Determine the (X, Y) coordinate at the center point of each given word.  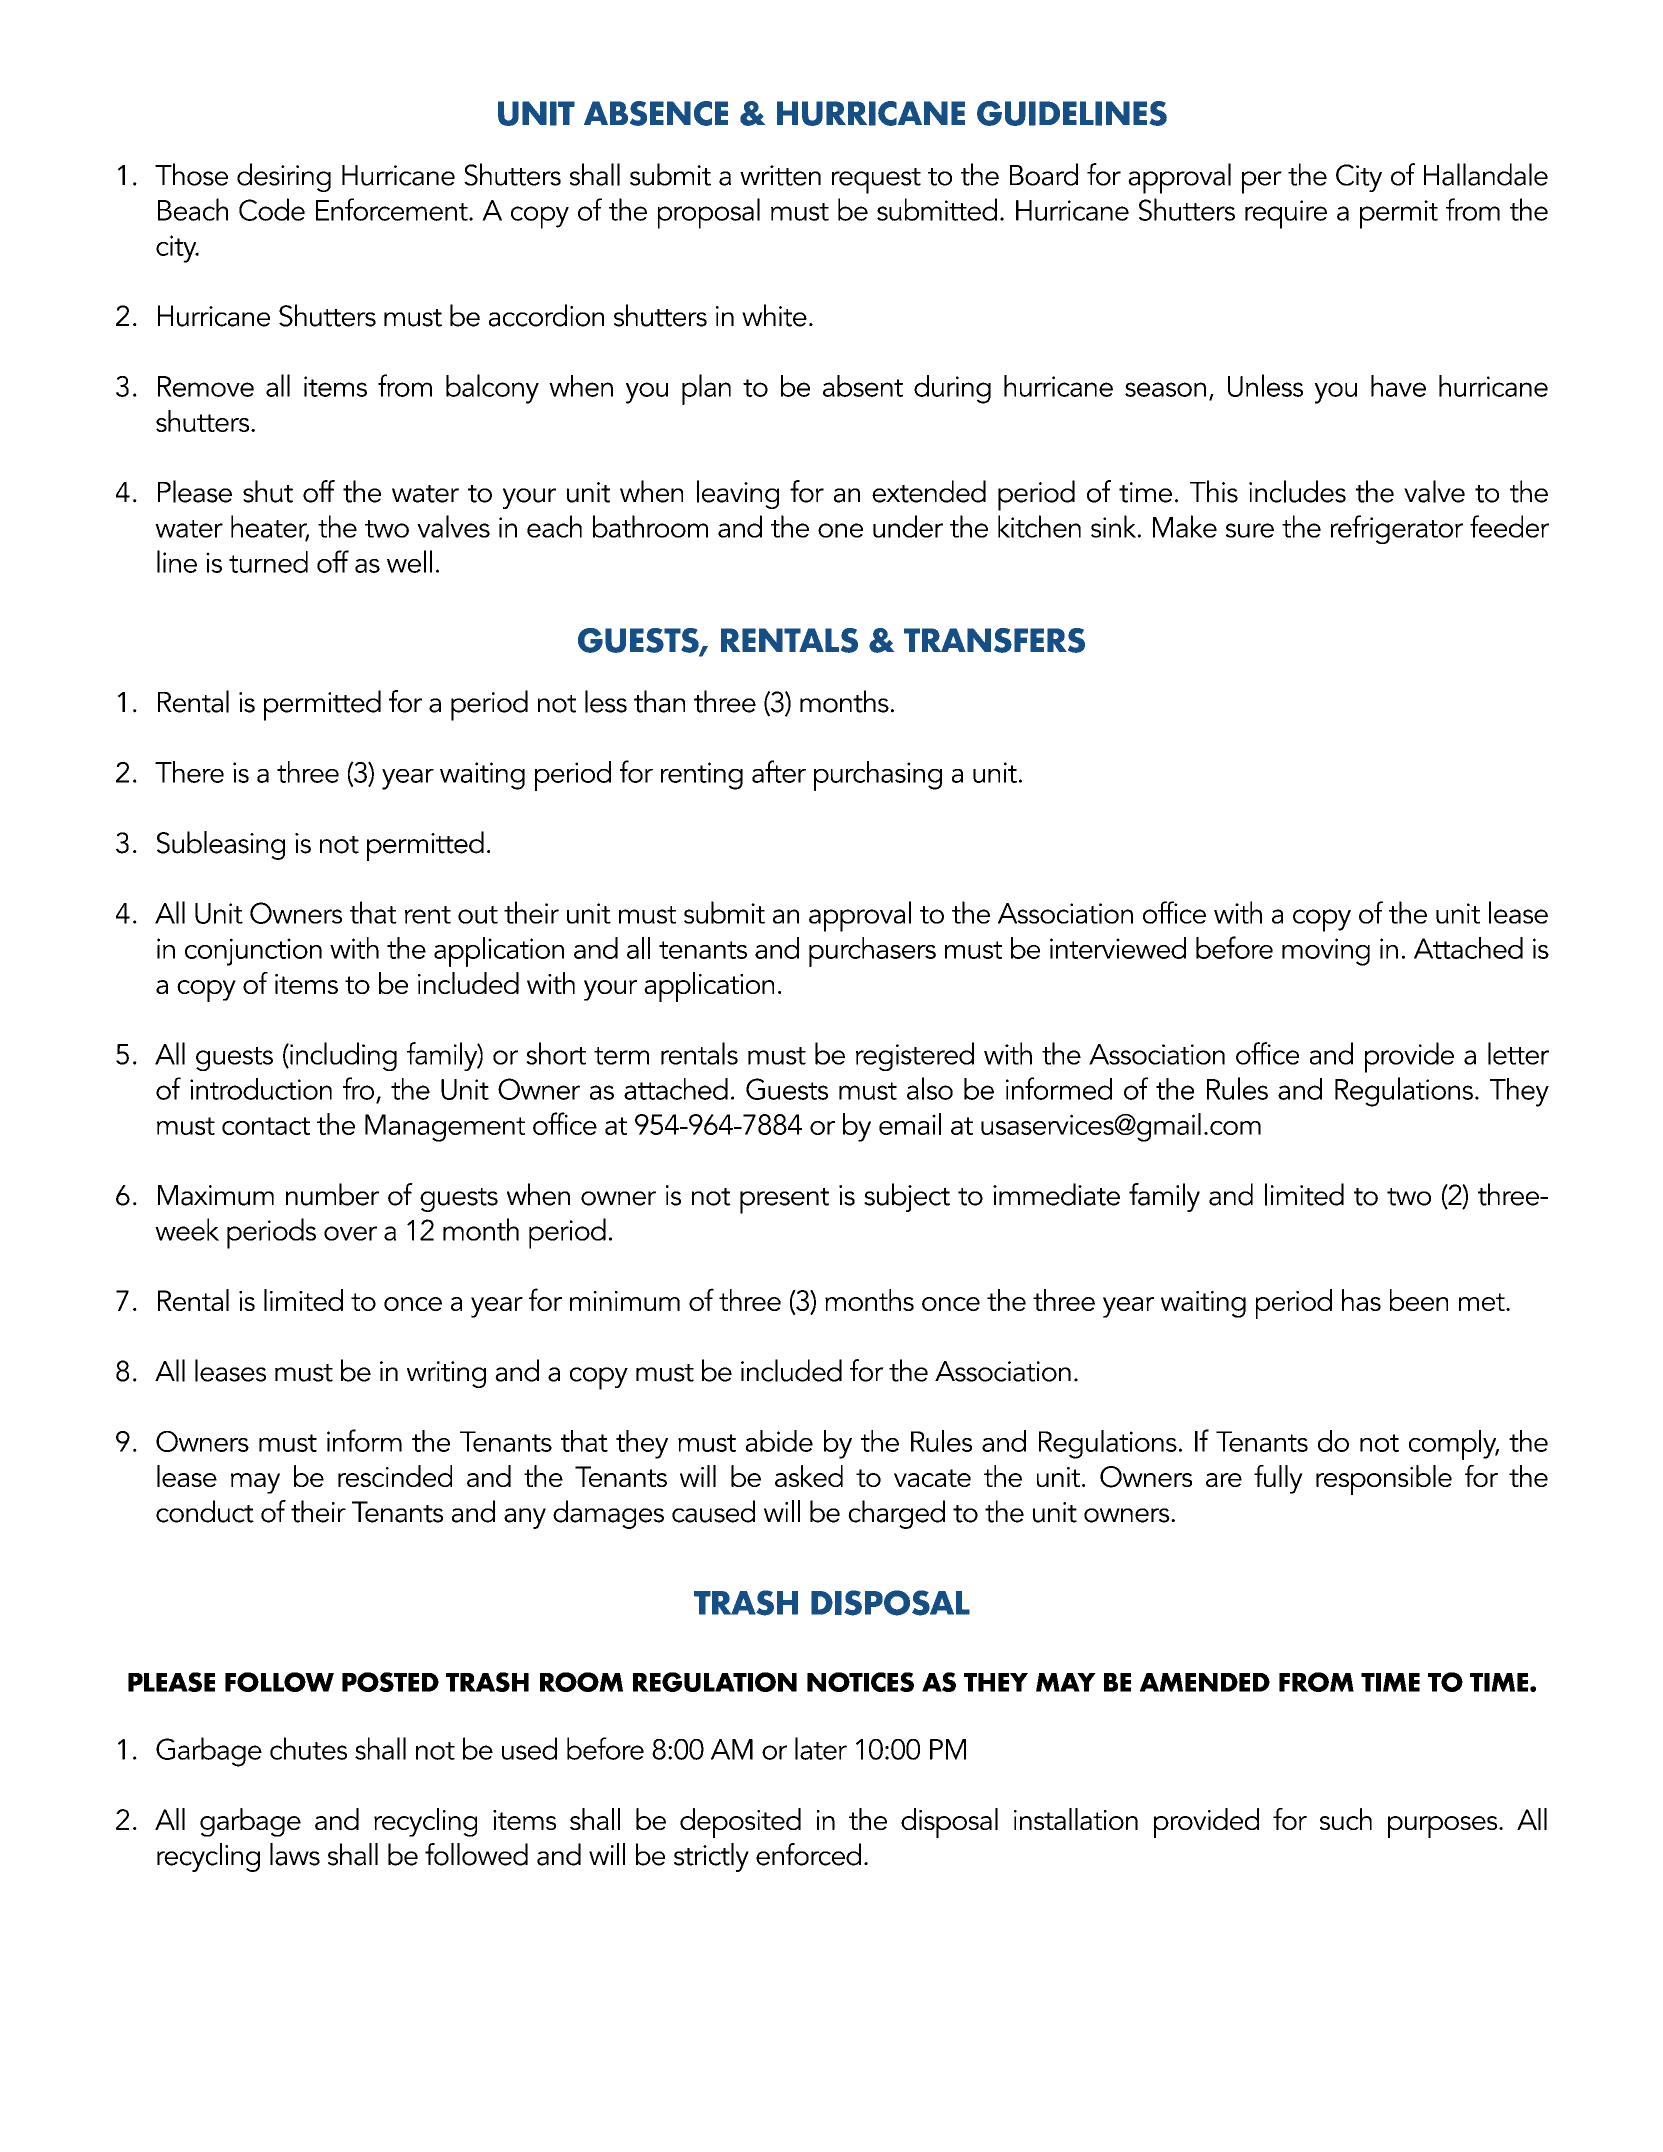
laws (295, 1854)
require (1286, 214)
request (876, 181)
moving (1326, 952)
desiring (284, 177)
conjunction (253, 952)
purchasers (872, 952)
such (1346, 1819)
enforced (808, 1854)
